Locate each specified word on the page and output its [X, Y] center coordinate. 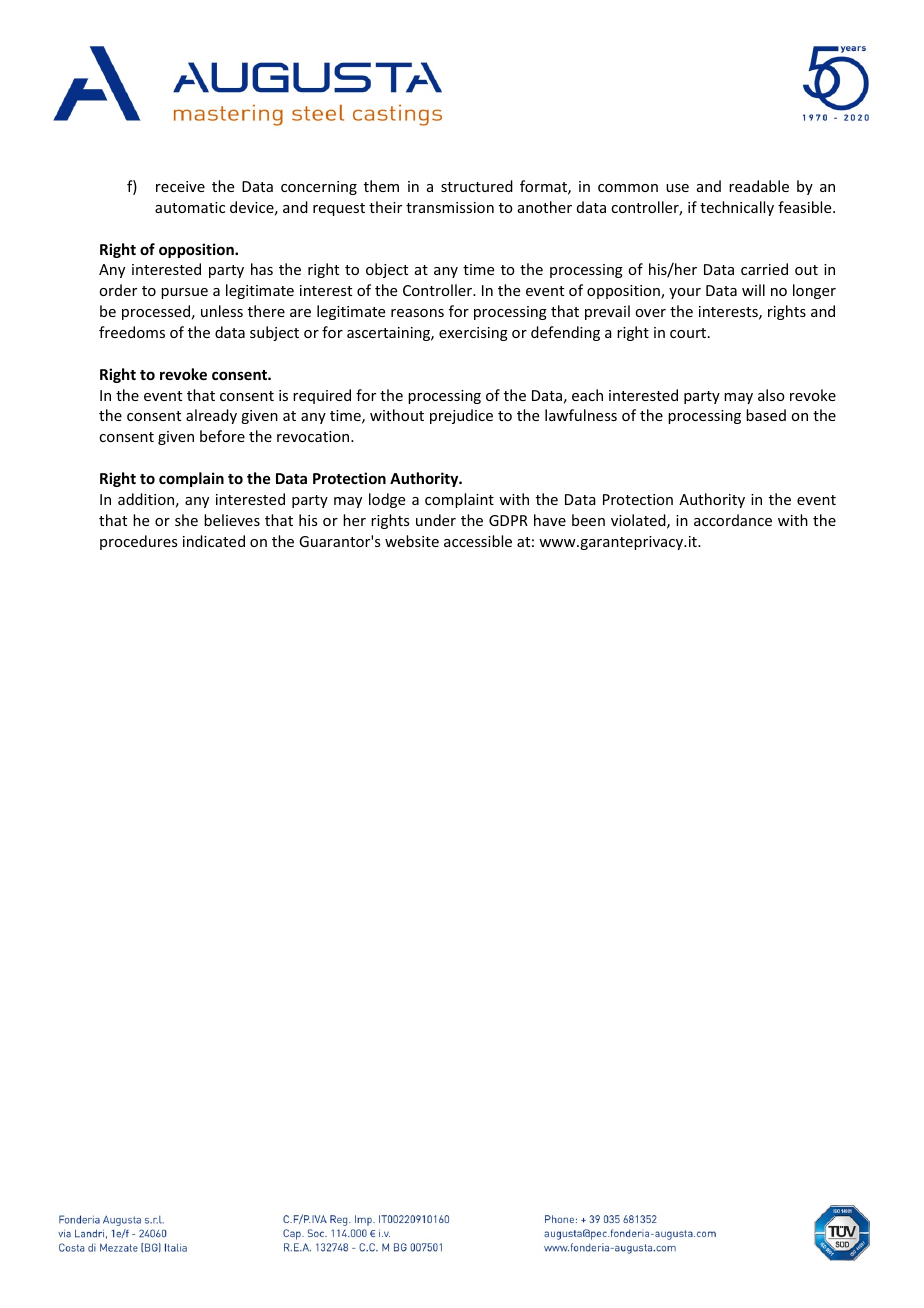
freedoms [132, 332]
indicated [214, 541]
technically [737, 208]
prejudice [461, 416]
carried [764, 269]
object [387, 270]
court [689, 333]
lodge [387, 500]
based [766, 415]
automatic [190, 207]
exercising [473, 334]
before [222, 436]
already [211, 416]
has [262, 269]
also [771, 395]
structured [477, 186]
